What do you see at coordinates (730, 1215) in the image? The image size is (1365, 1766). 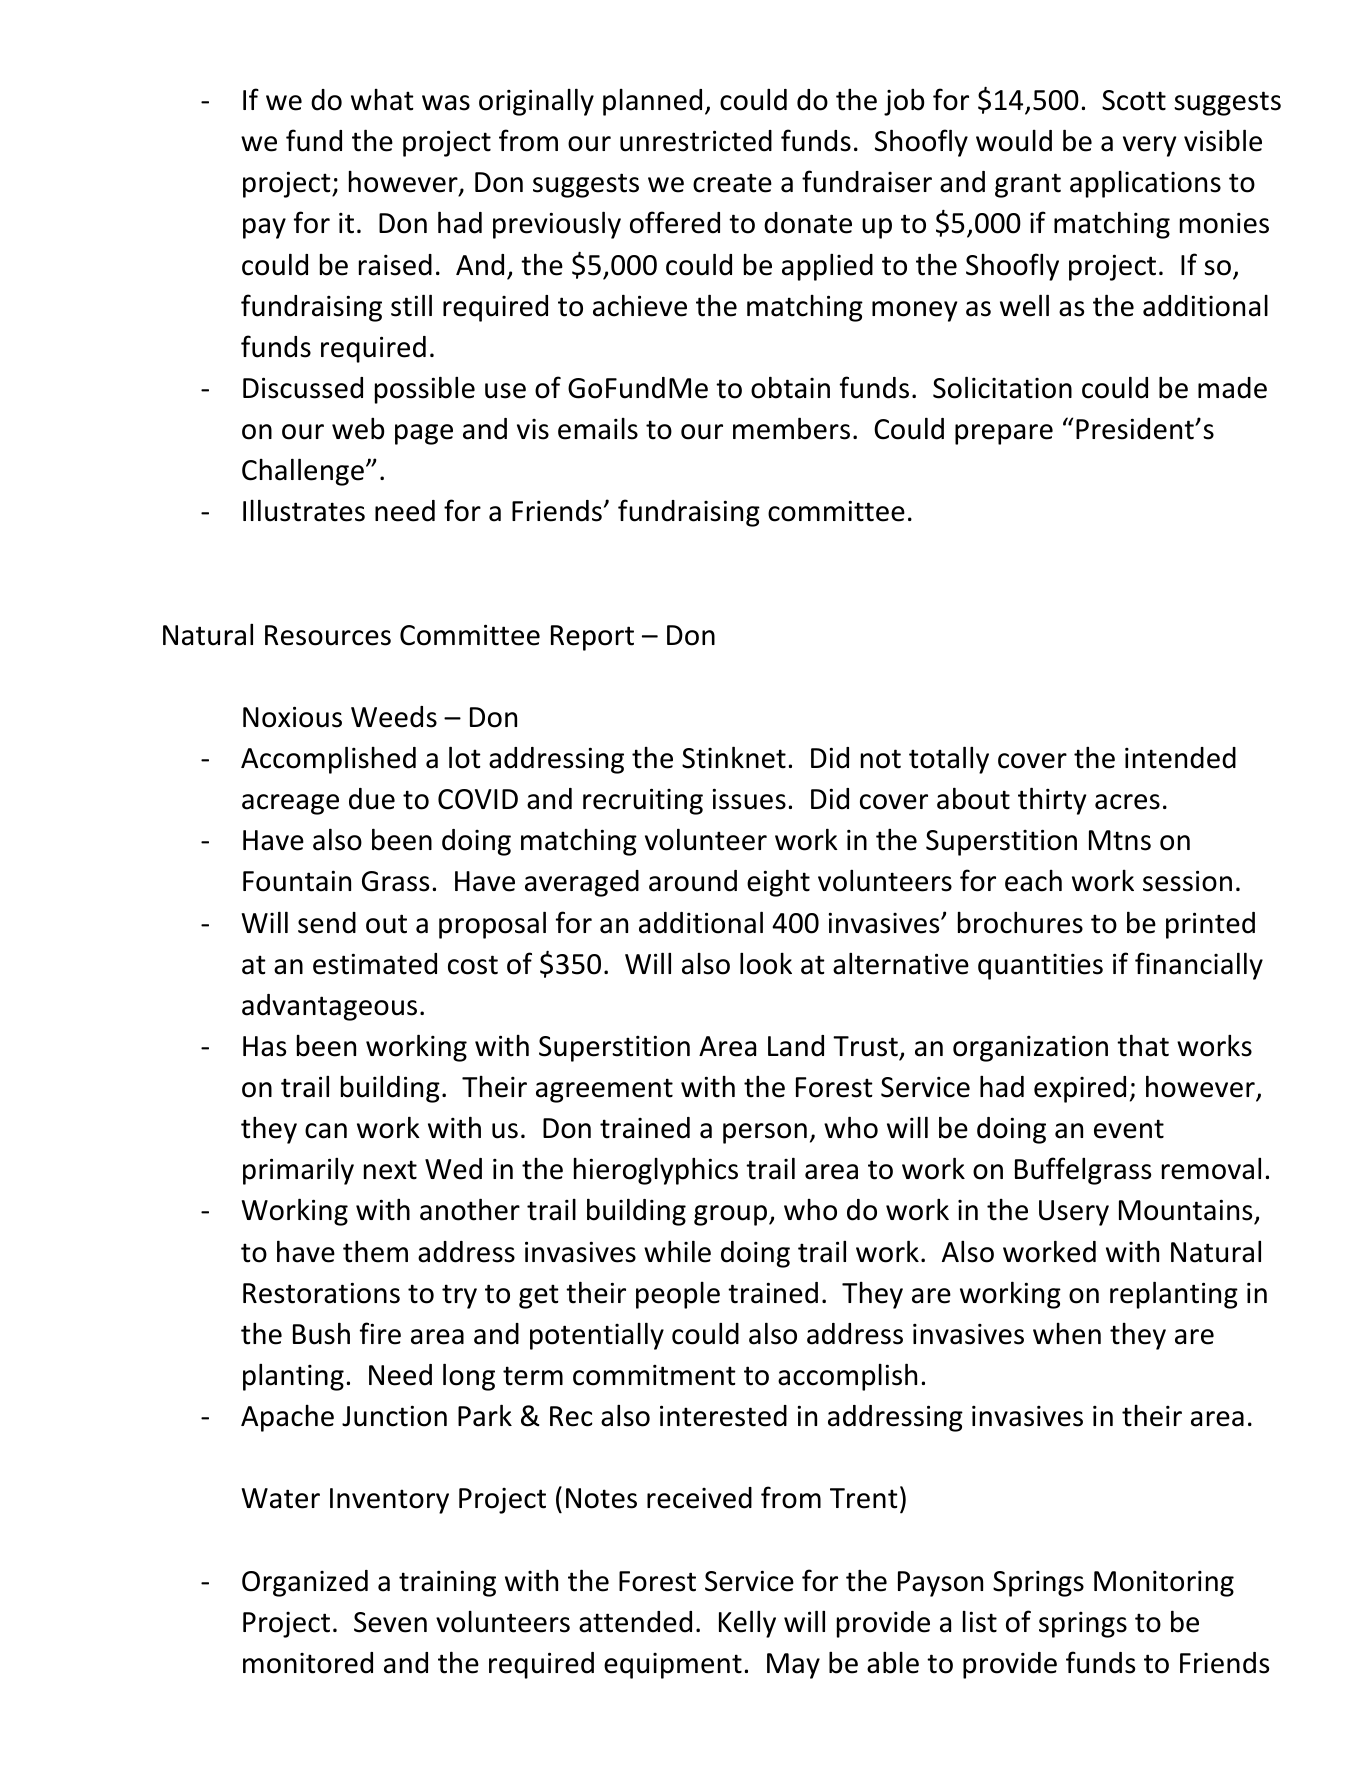 I see `group` at bounding box center [730, 1215].
